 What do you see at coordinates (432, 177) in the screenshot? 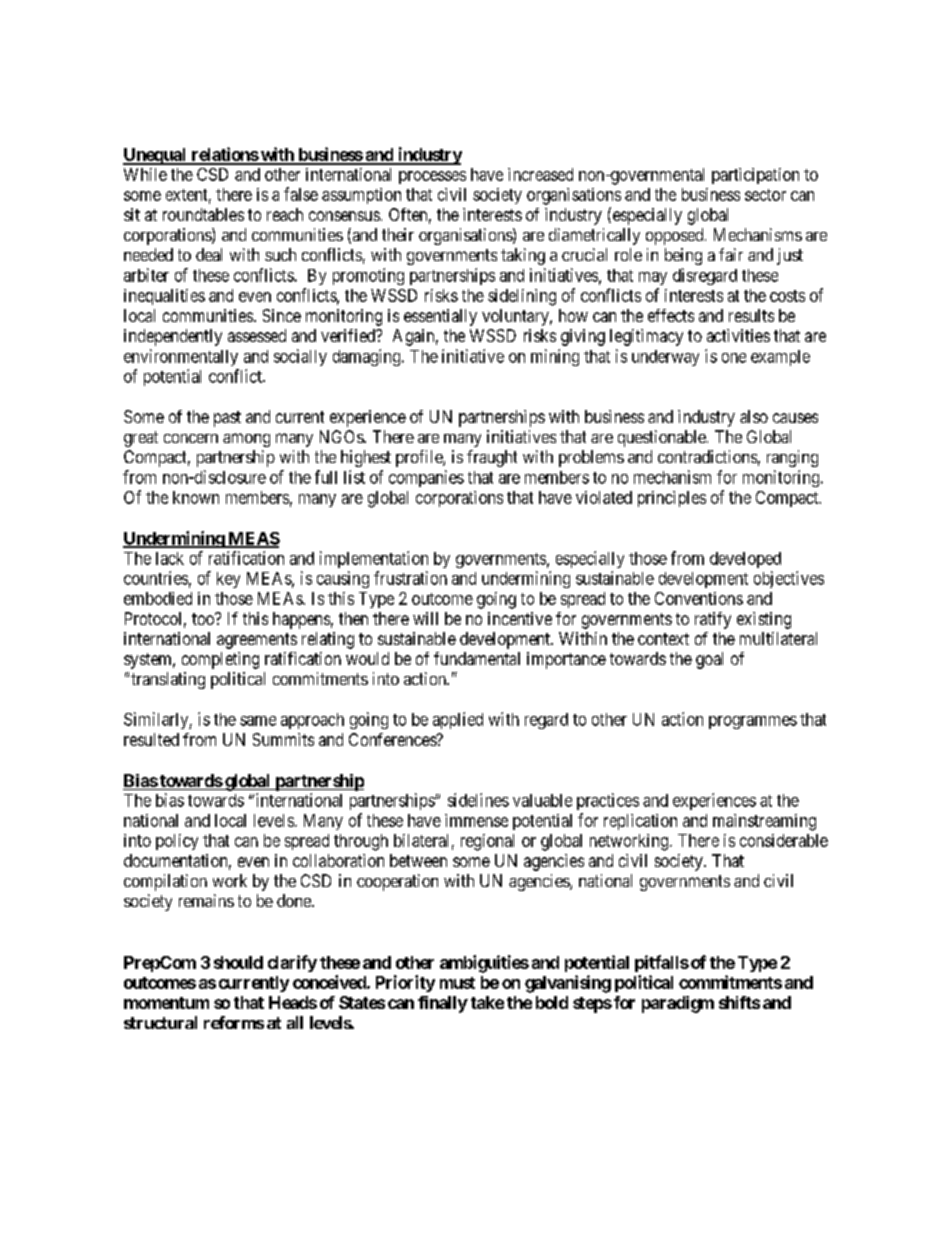
I see `processes` at bounding box center [432, 177].
